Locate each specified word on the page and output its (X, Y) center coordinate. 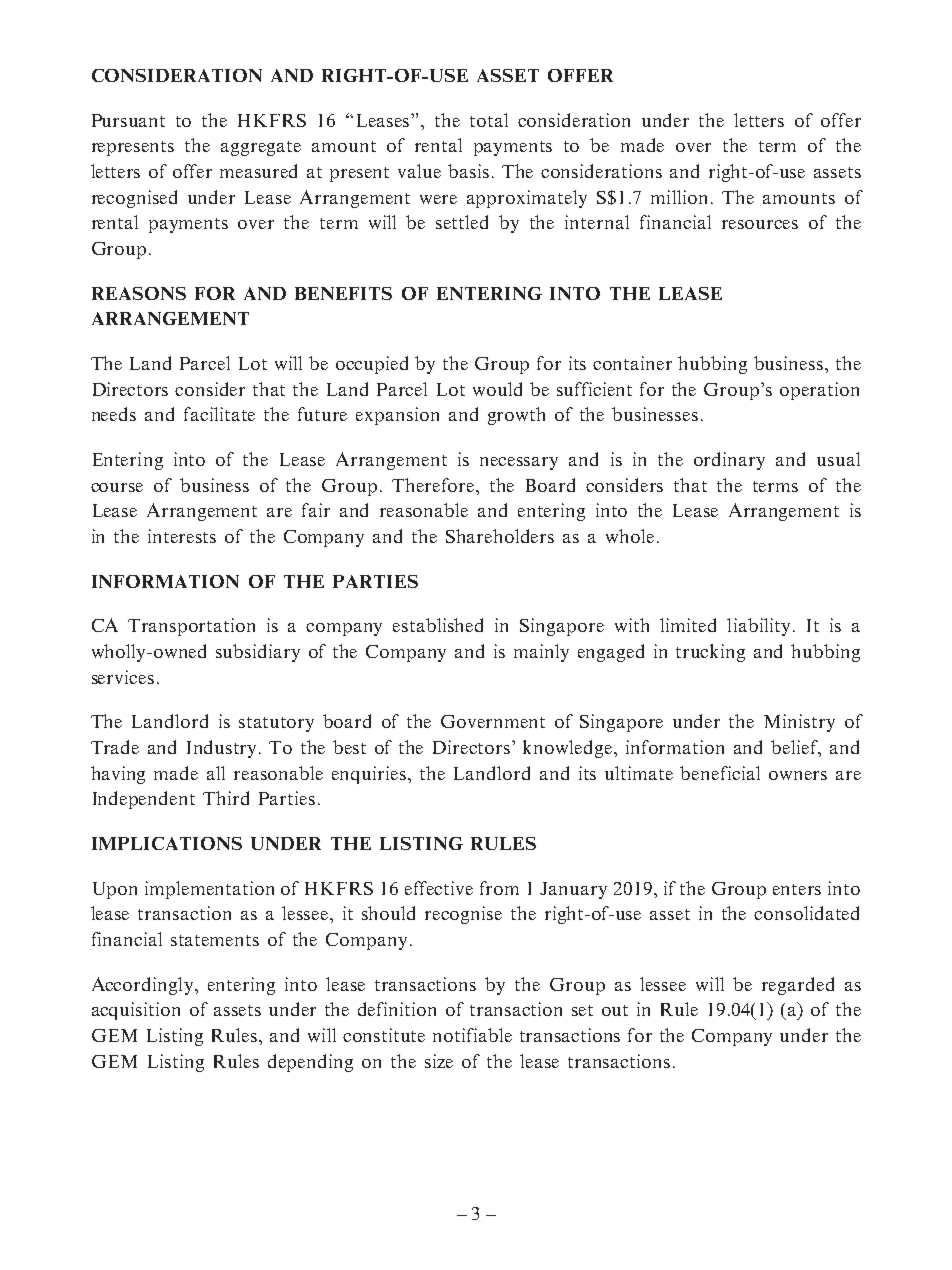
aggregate (261, 148)
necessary (519, 463)
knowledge (569, 749)
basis (468, 171)
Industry (223, 749)
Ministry (799, 723)
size (439, 1061)
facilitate (219, 414)
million (679, 197)
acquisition (136, 1011)
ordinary (729, 461)
